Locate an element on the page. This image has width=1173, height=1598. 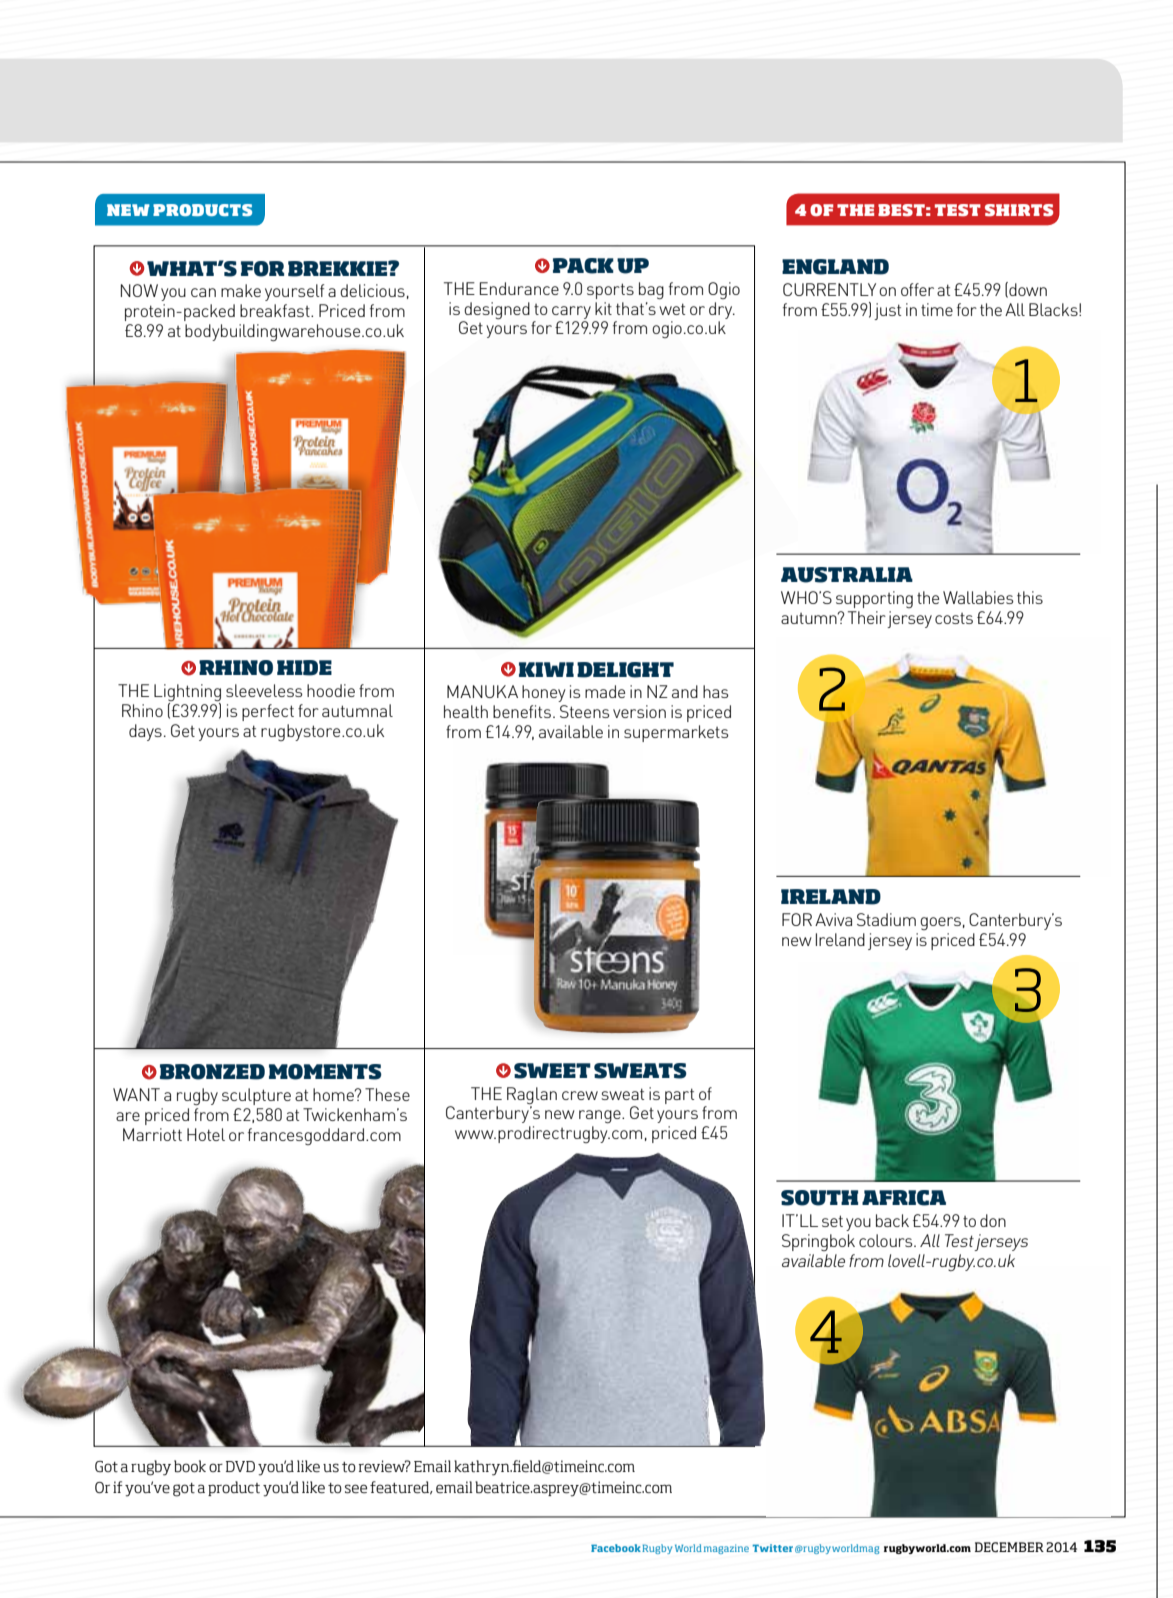
days is located at coordinates (145, 732).
